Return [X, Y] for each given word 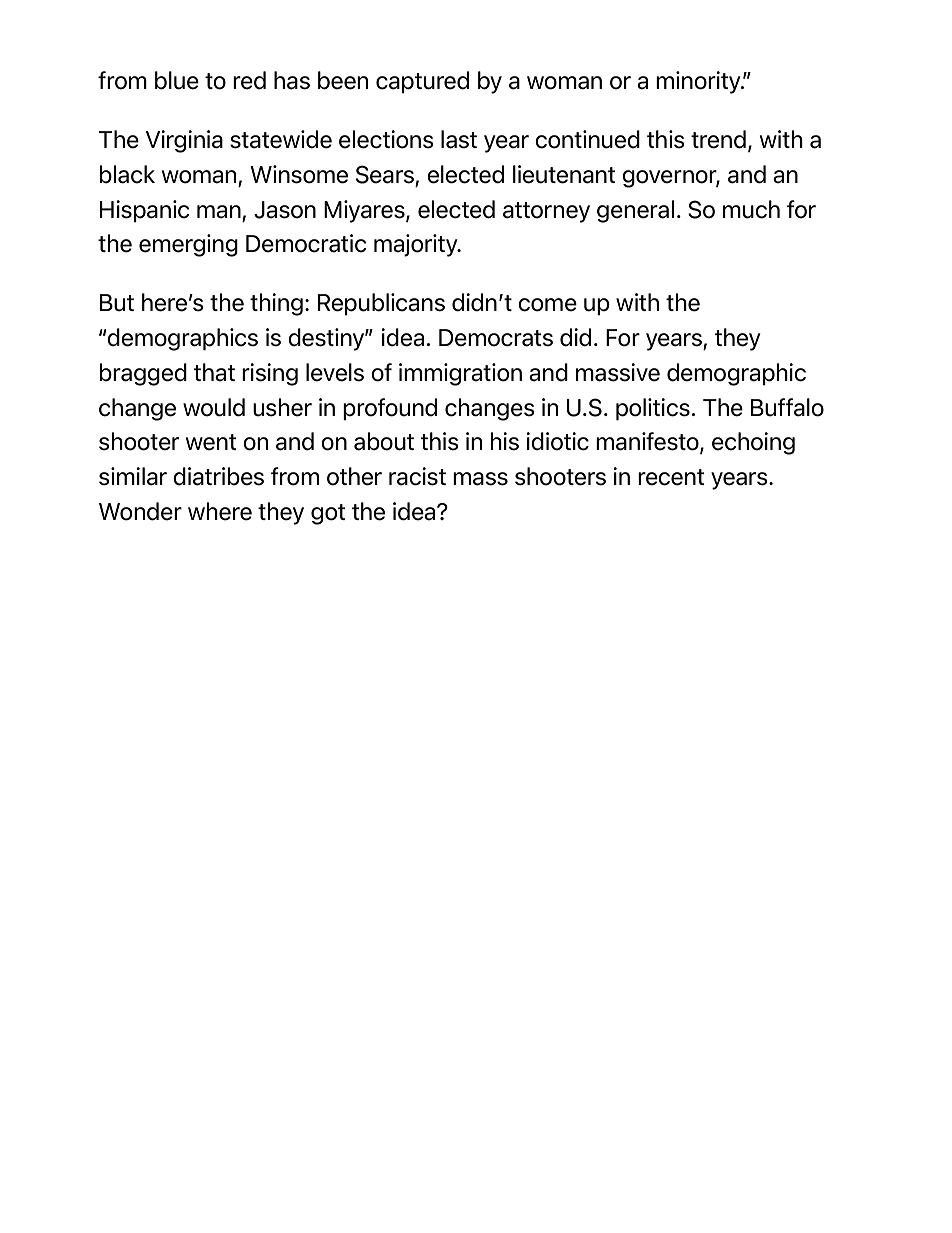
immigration [460, 374]
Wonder [140, 511]
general [635, 211]
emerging [188, 245]
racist [417, 476]
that [214, 372]
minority [699, 82]
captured [422, 82]
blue [177, 80]
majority [417, 245]
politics [653, 409]
